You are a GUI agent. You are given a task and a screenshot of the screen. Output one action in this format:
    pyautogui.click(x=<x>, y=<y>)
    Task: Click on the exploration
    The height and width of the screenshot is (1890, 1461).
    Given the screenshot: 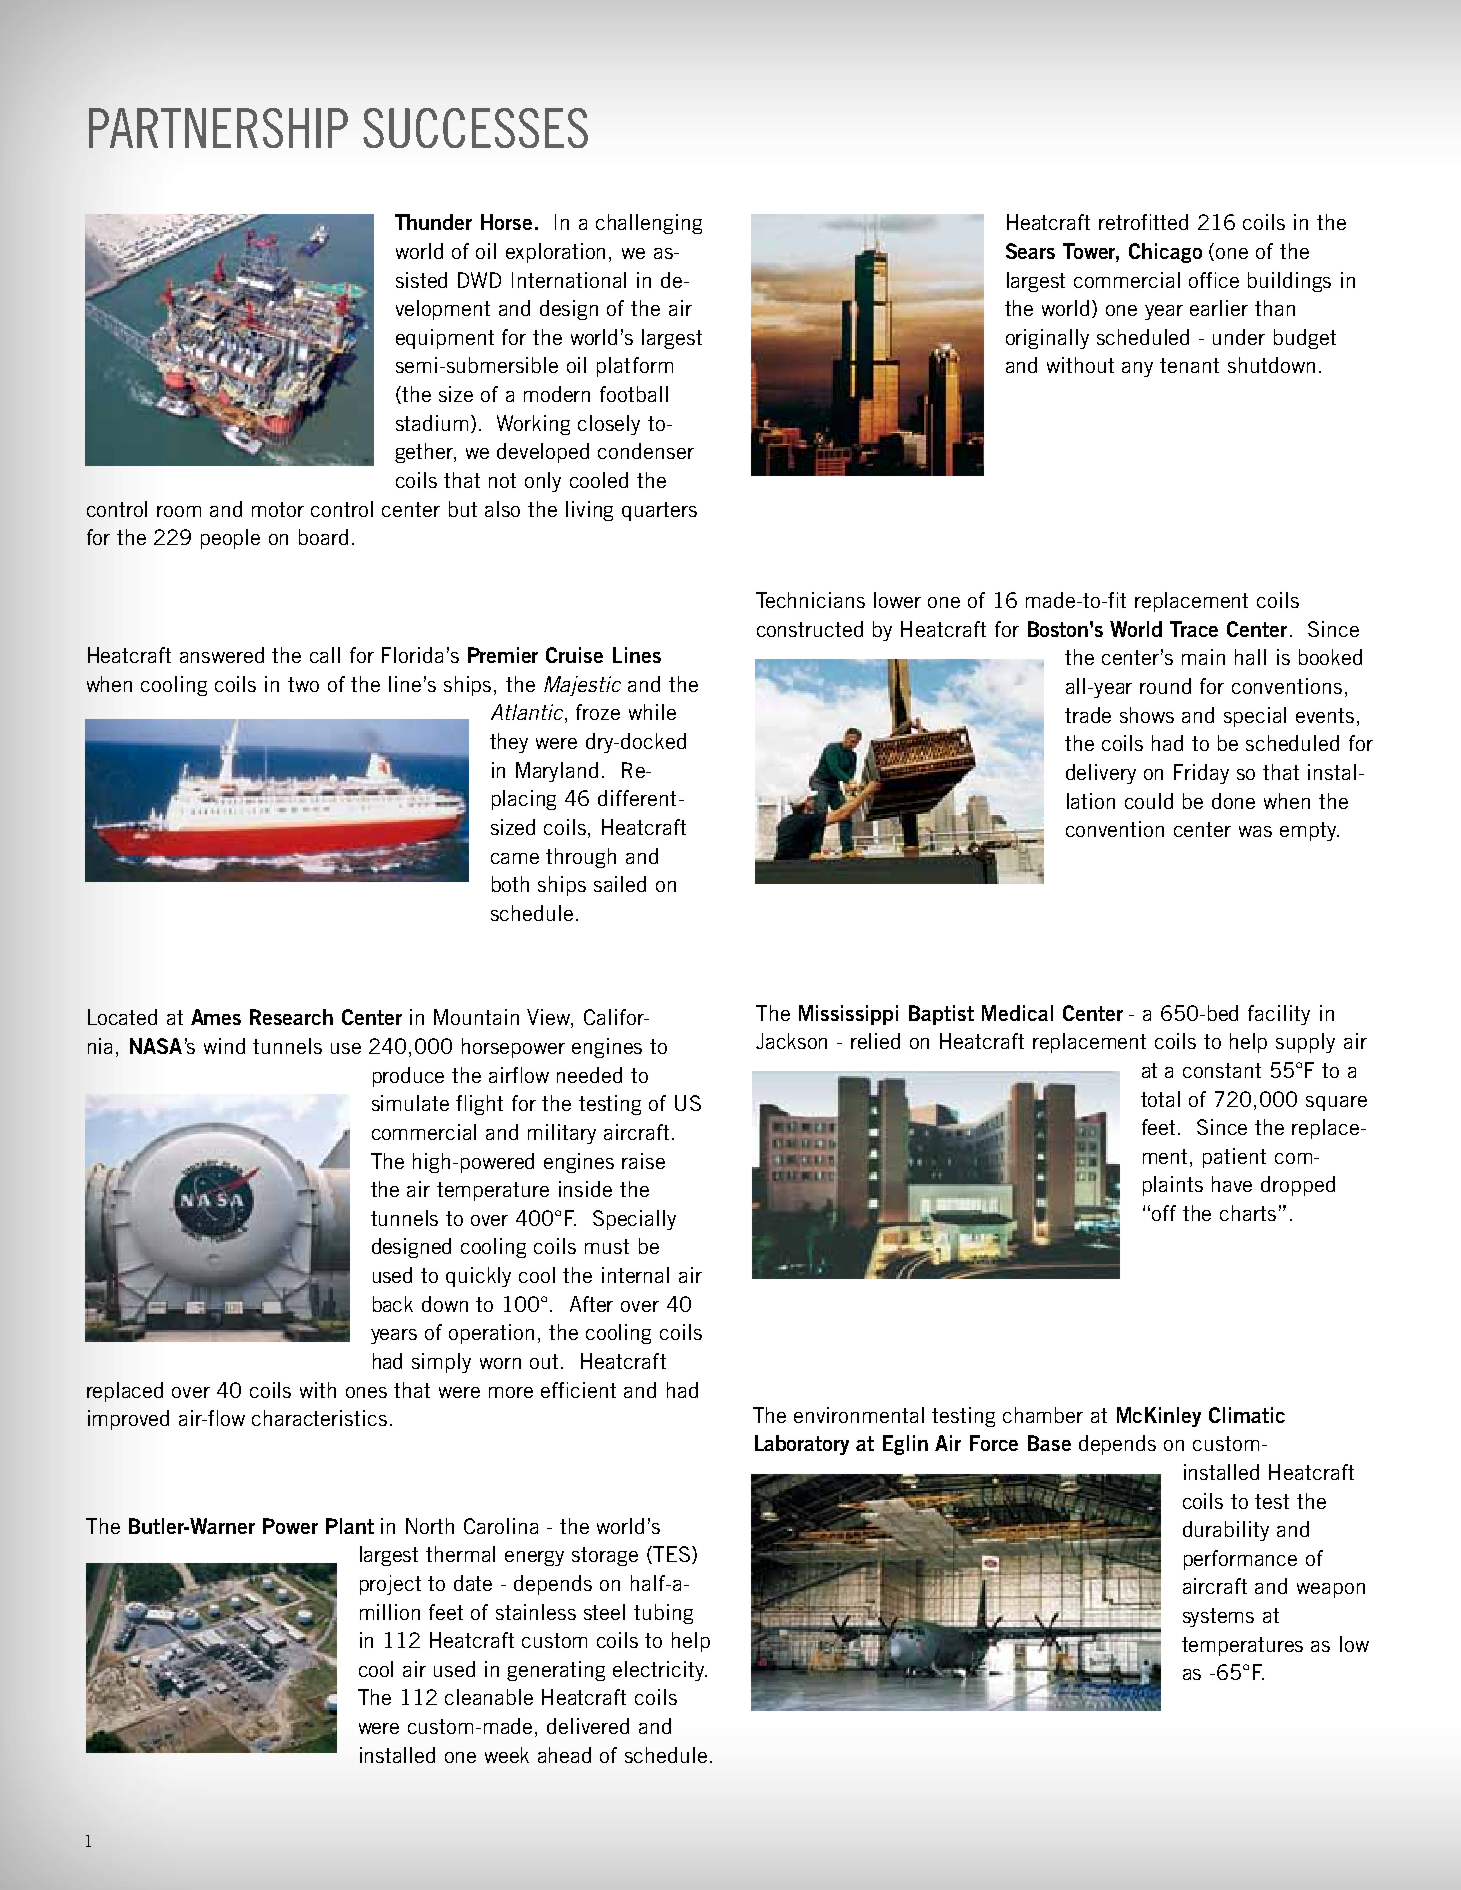 What is the action you would take?
    pyautogui.click(x=555, y=253)
